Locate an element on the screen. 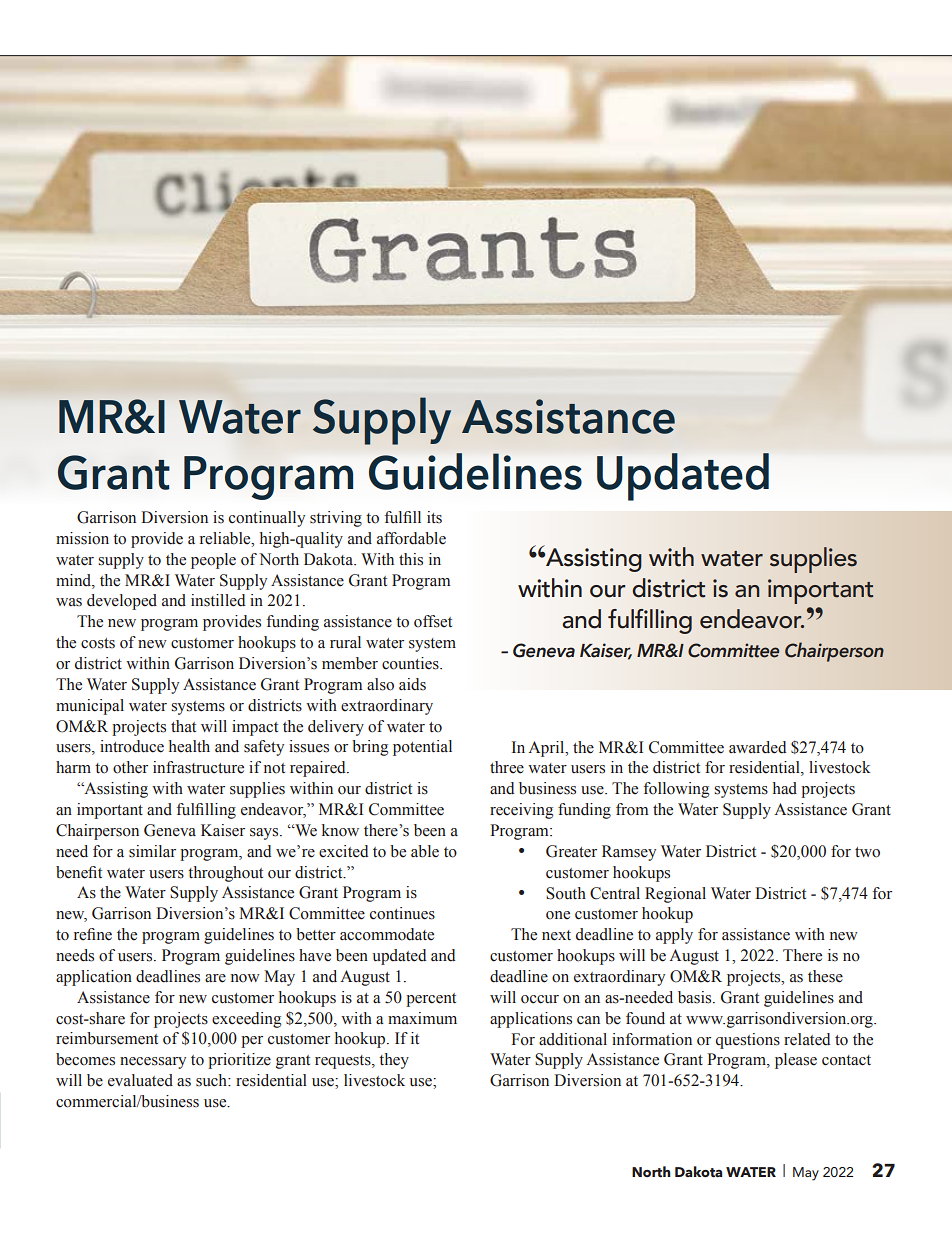  infrastructure is located at coordinates (198, 767).
